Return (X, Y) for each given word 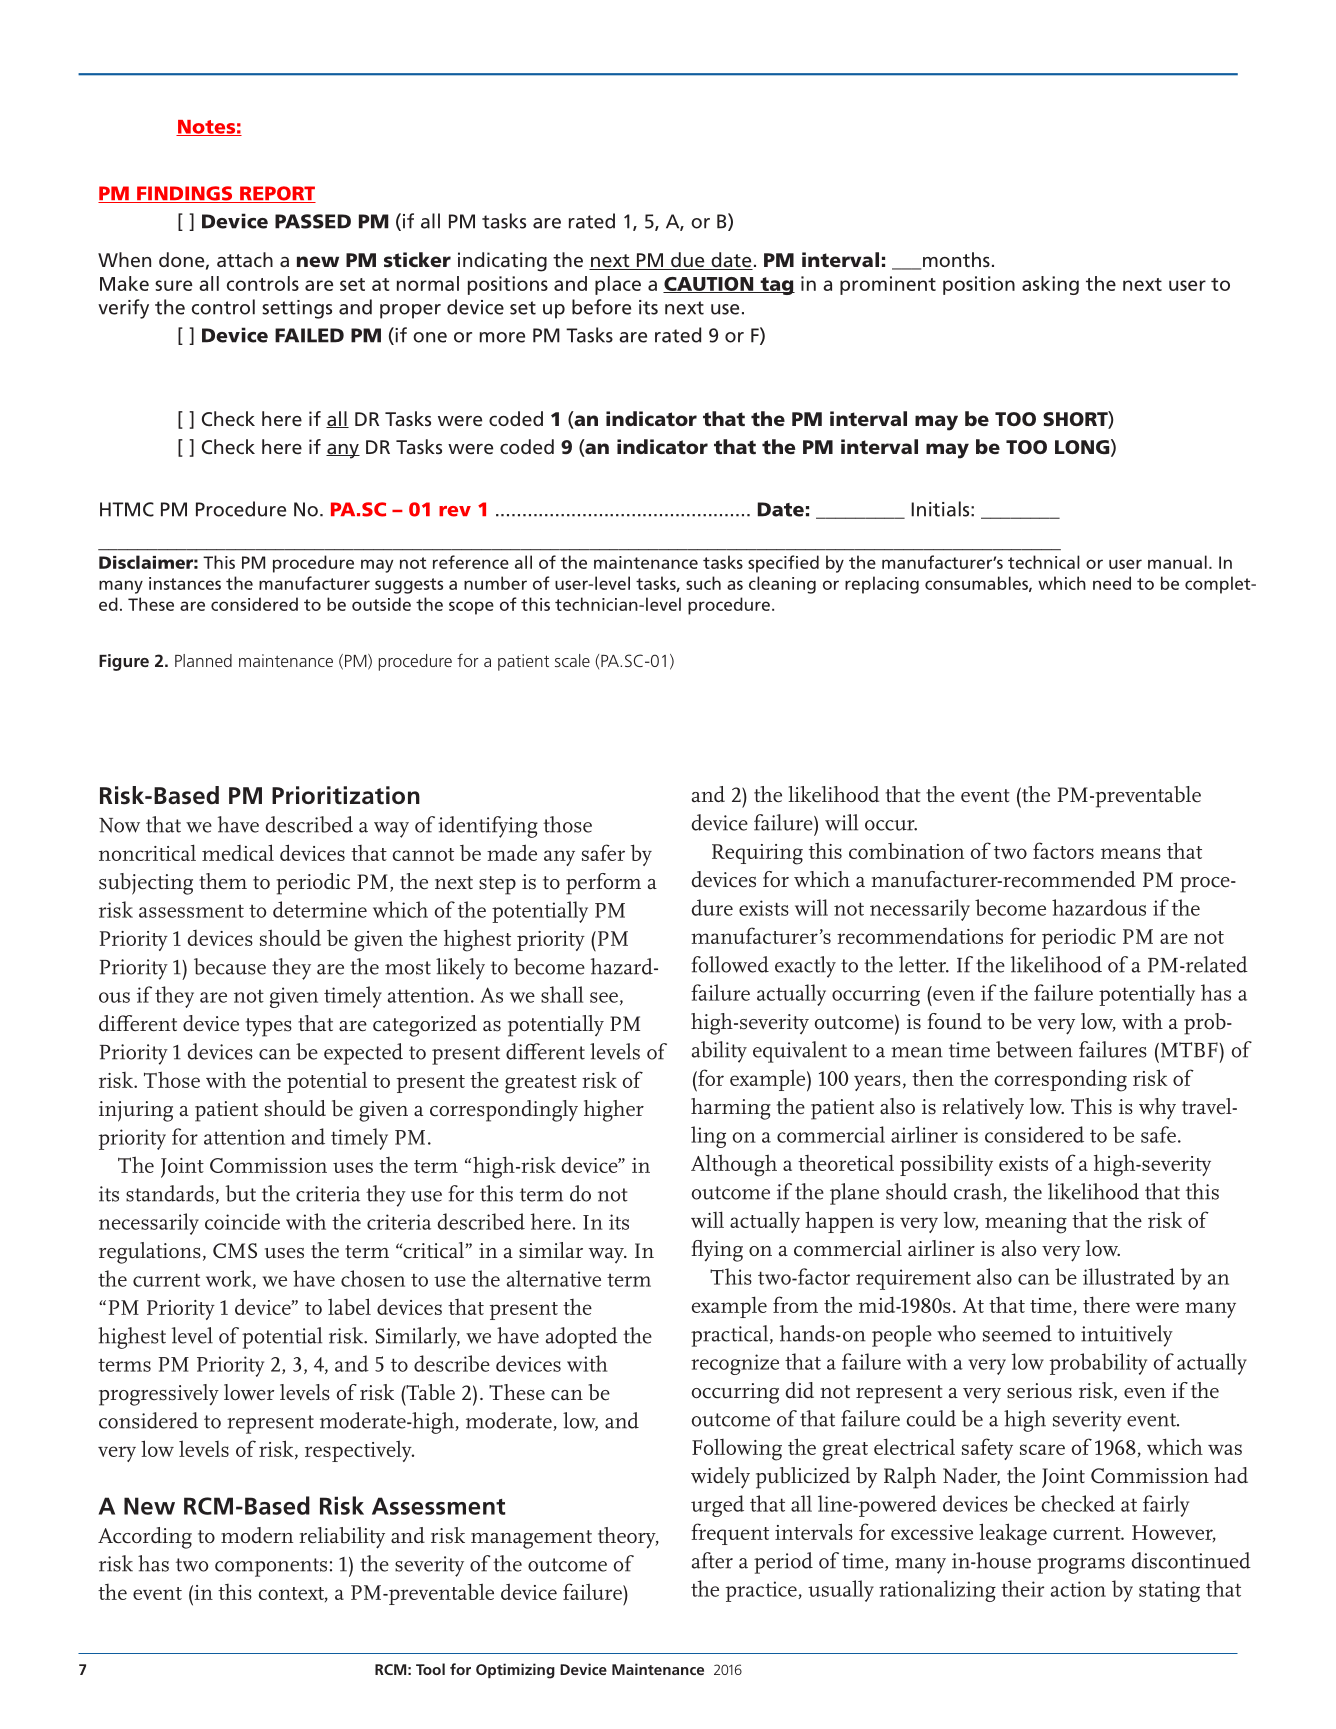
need (1112, 583)
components (271, 1567)
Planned (203, 660)
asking (1050, 285)
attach (245, 259)
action (1078, 1589)
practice (762, 1591)
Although (734, 1165)
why (1157, 1109)
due (688, 261)
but (240, 1193)
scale (572, 660)
